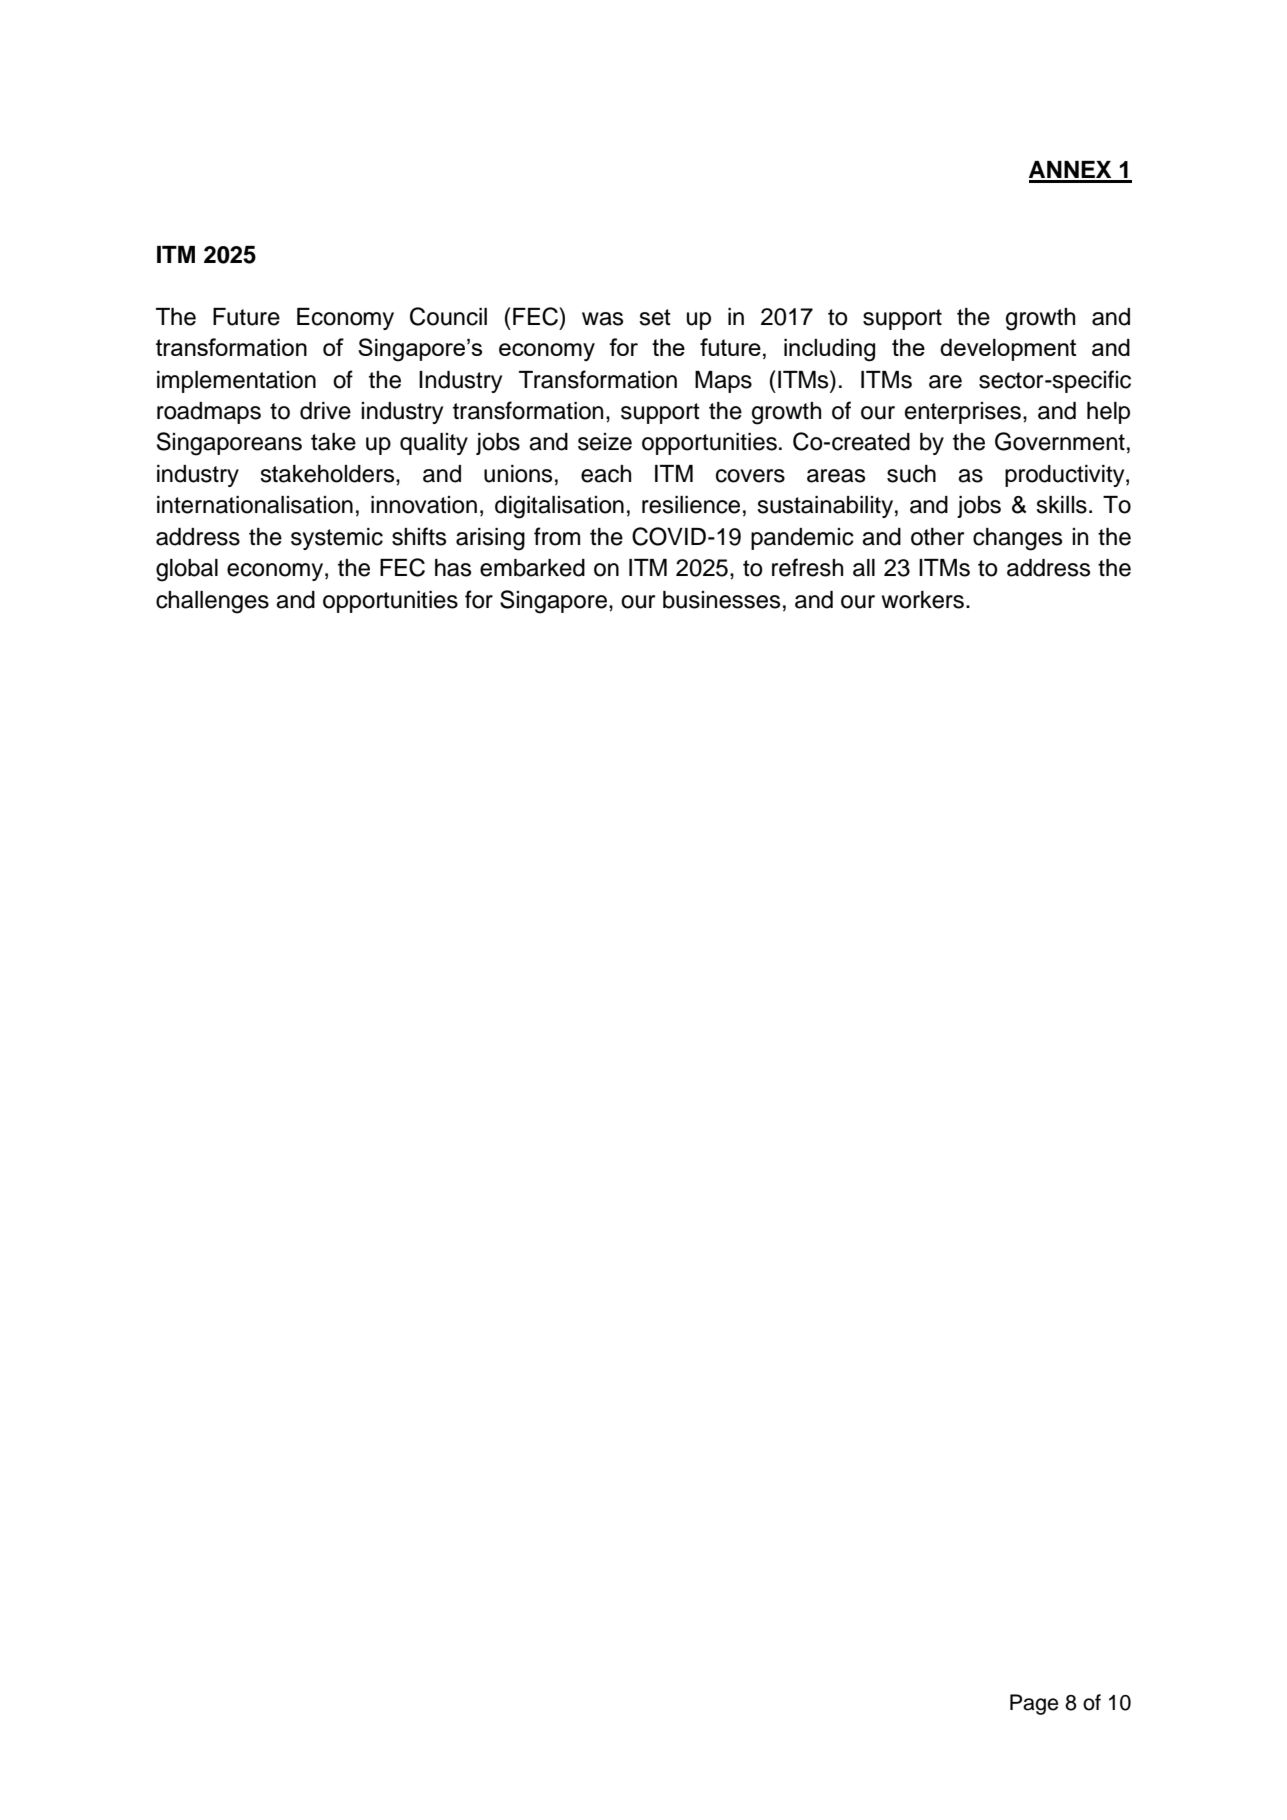  I want to click on development, so click(1008, 350).
